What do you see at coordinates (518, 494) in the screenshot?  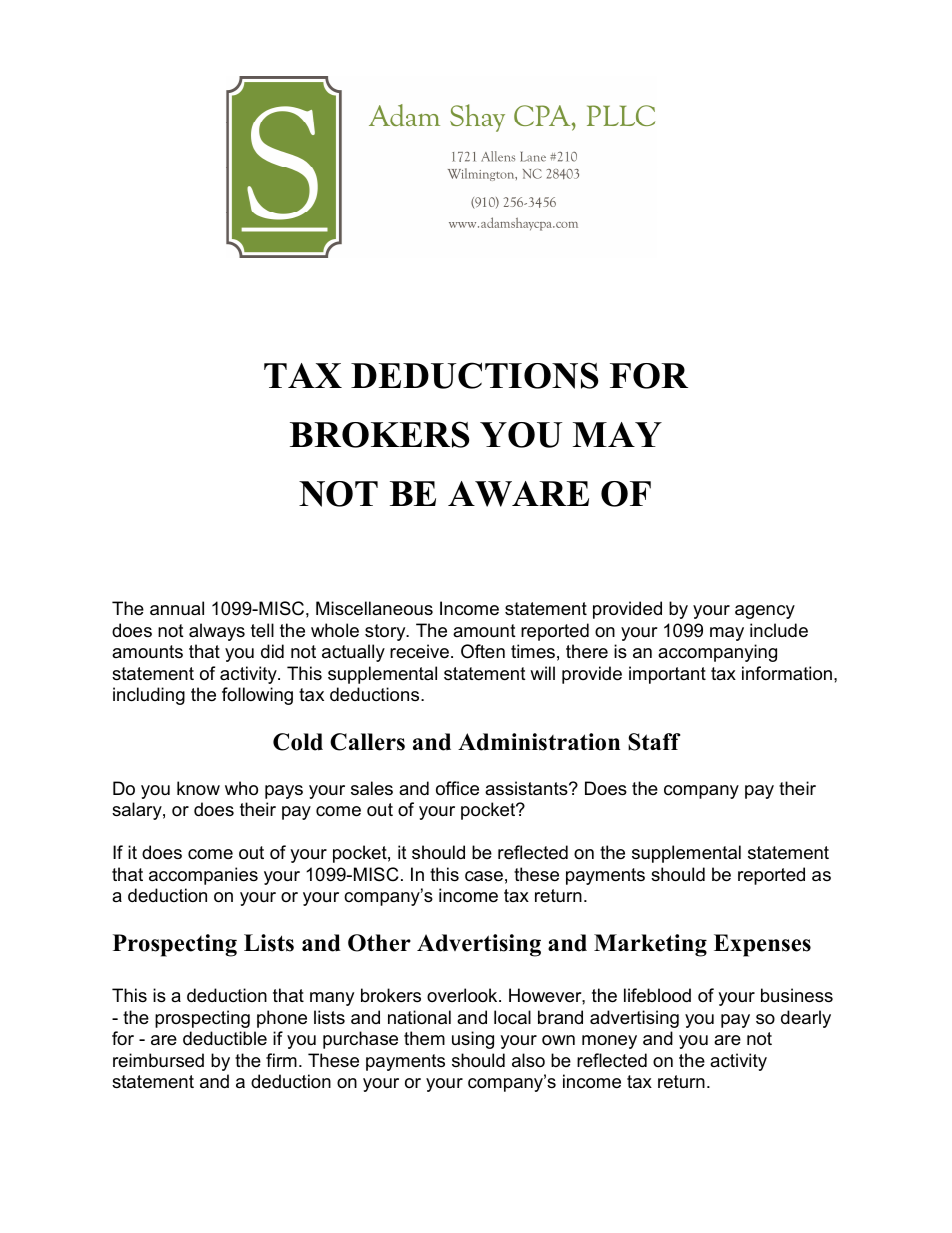 I see `AWARE` at bounding box center [518, 494].
